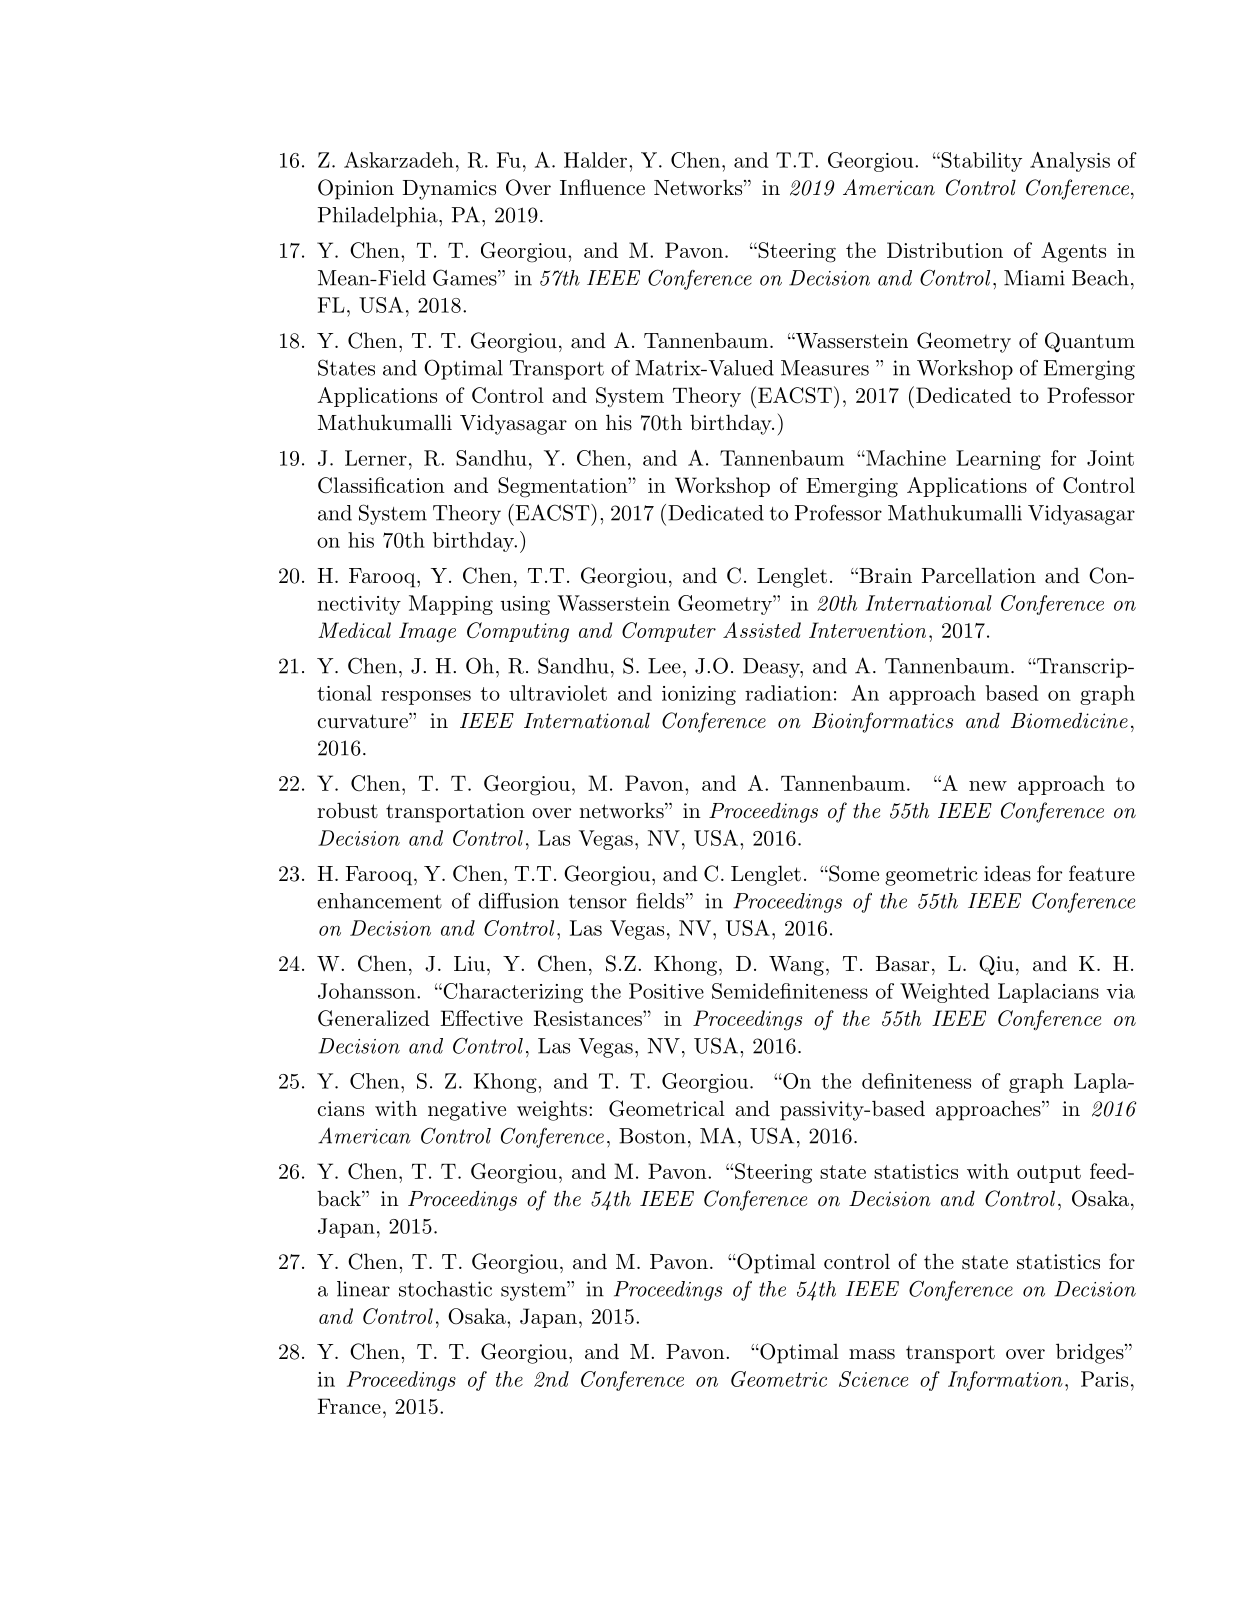  What do you see at coordinates (469, 964) in the screenshot?
I see `Liu` at bounding box center [469, 964].
